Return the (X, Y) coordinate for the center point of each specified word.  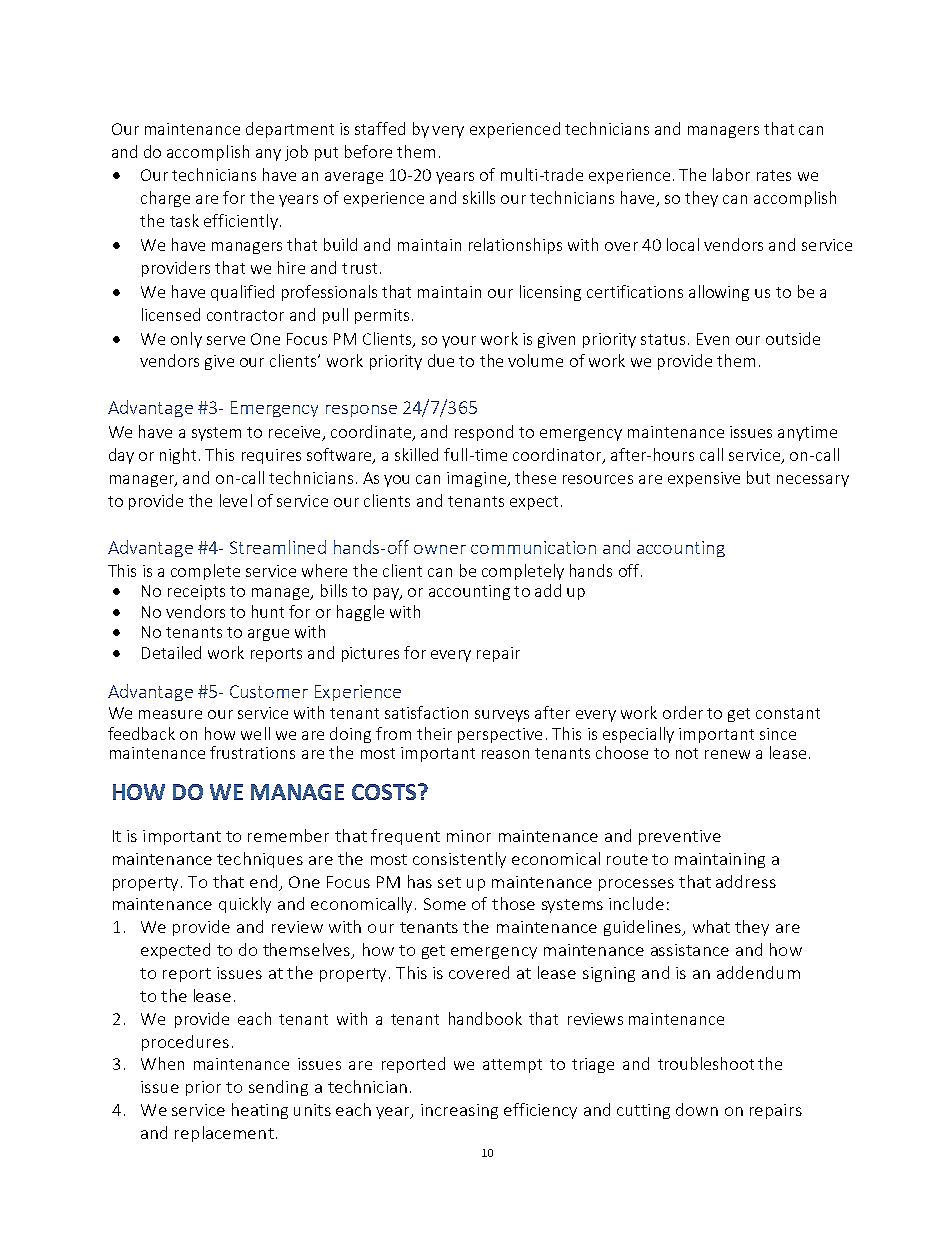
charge (165, 199)
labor (731, 174)
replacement (224, 1134)
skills (479, 197)
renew (727, 754)
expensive (704, 479)
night (178, 456)
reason (505, 754)
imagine (477, 479)
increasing (459, 1111)
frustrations (252, 752)
